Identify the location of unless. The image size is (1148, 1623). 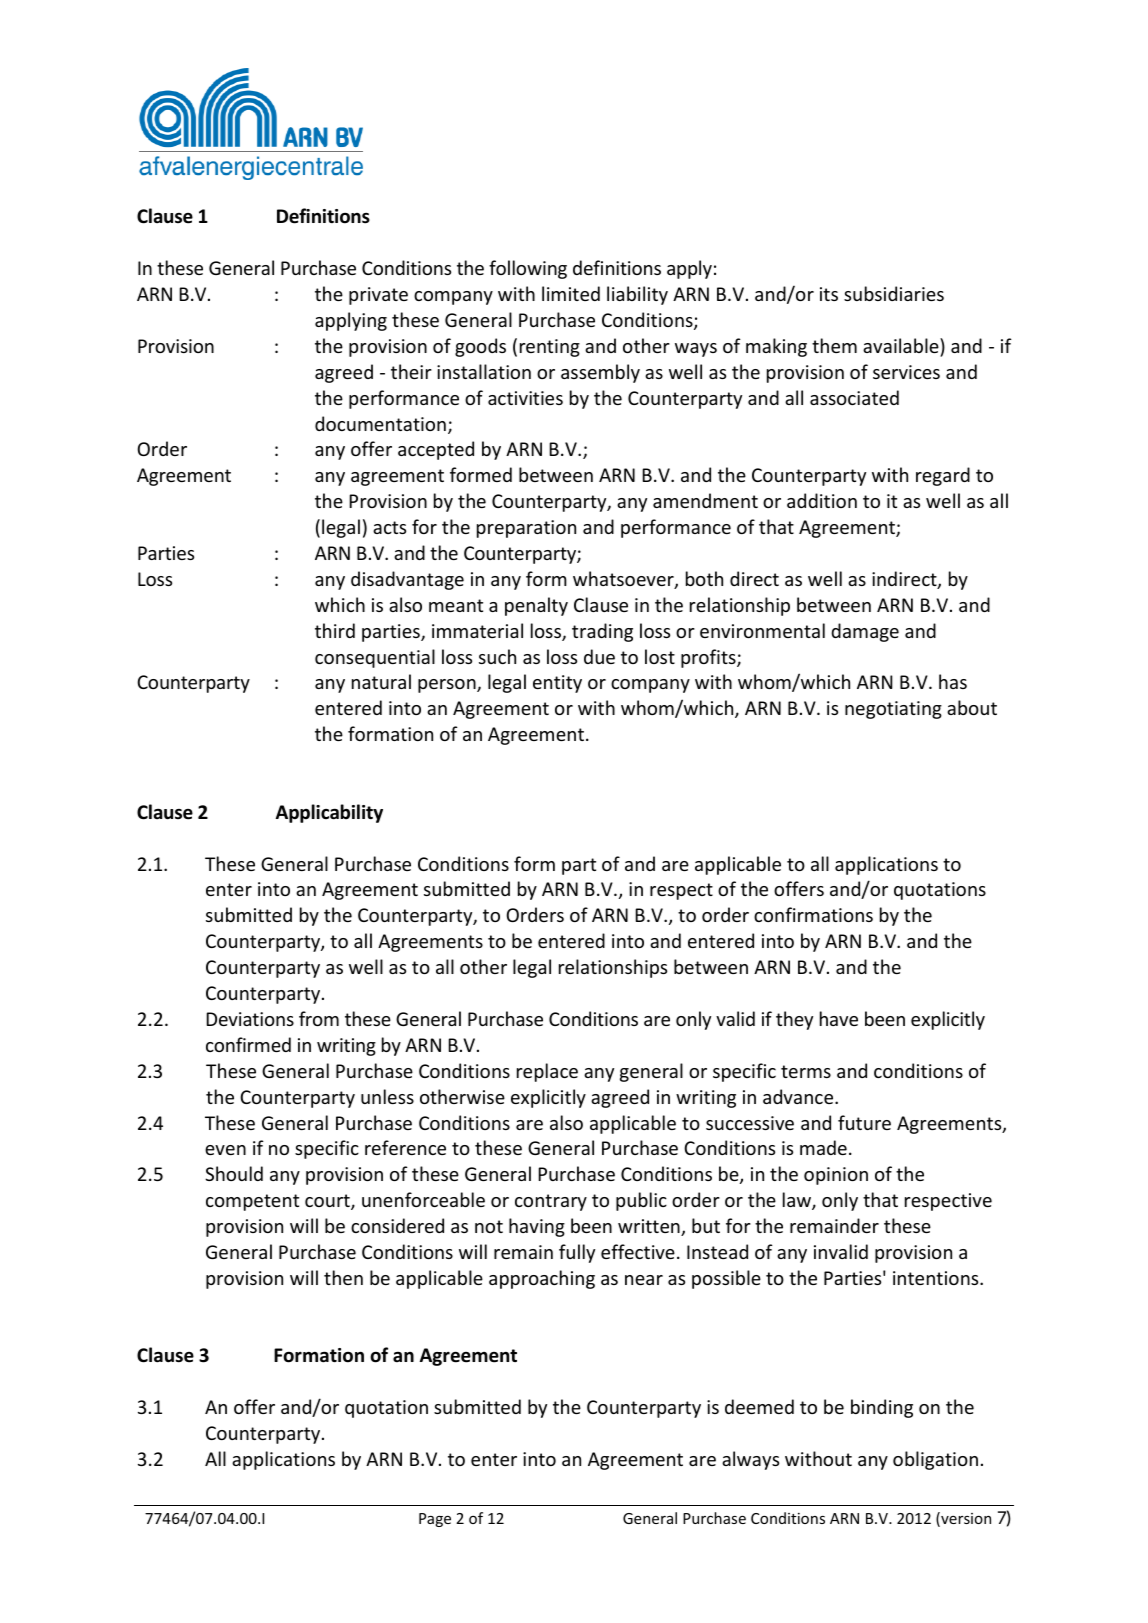
(387, 1096).
